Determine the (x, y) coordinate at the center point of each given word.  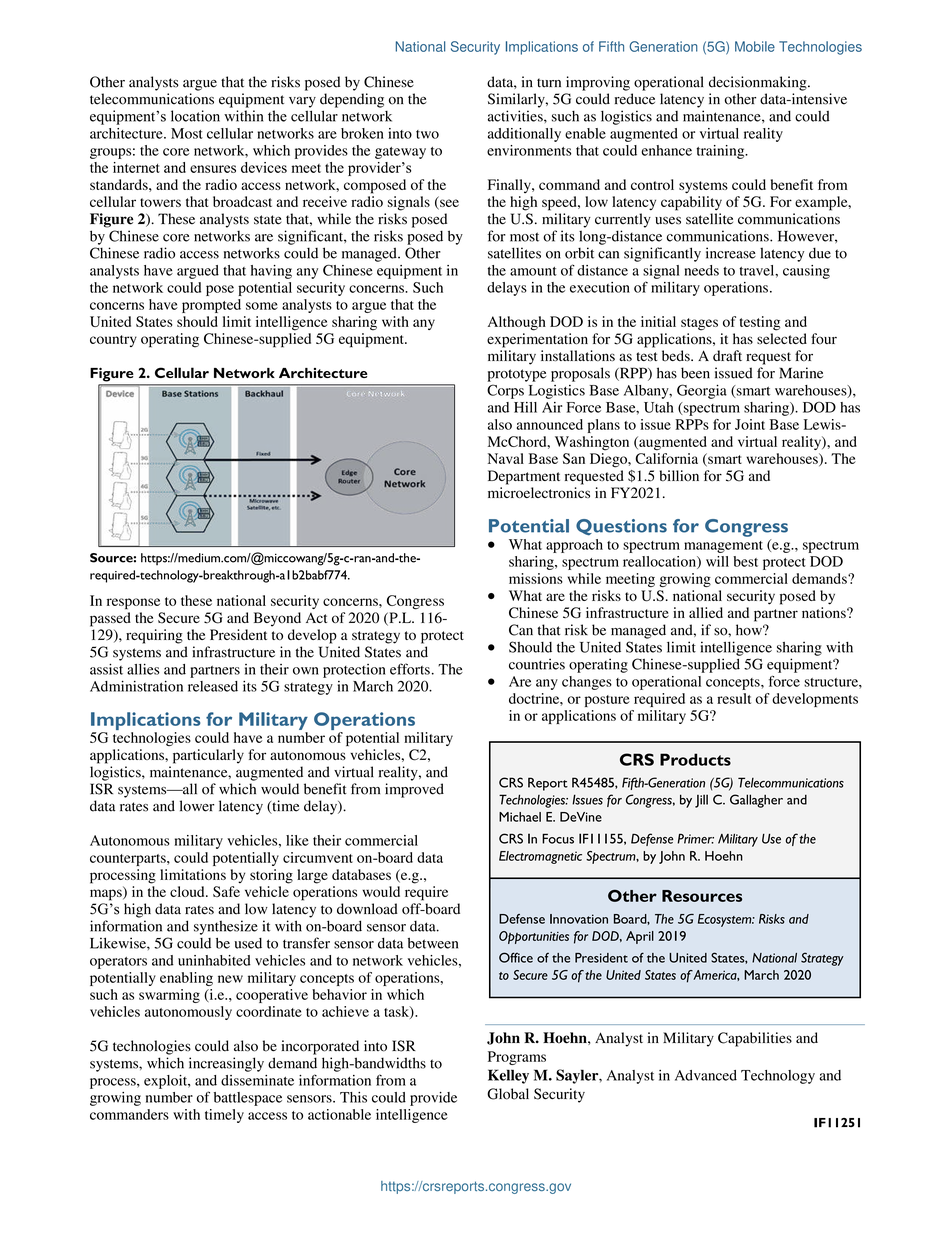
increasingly (226, 1064)
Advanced (706, 1075)
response (133, 604)
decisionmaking (759, 83)
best (745, 561)
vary (302, 102)
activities (516, 116)
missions (536, 578)
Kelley (508, 1076)
